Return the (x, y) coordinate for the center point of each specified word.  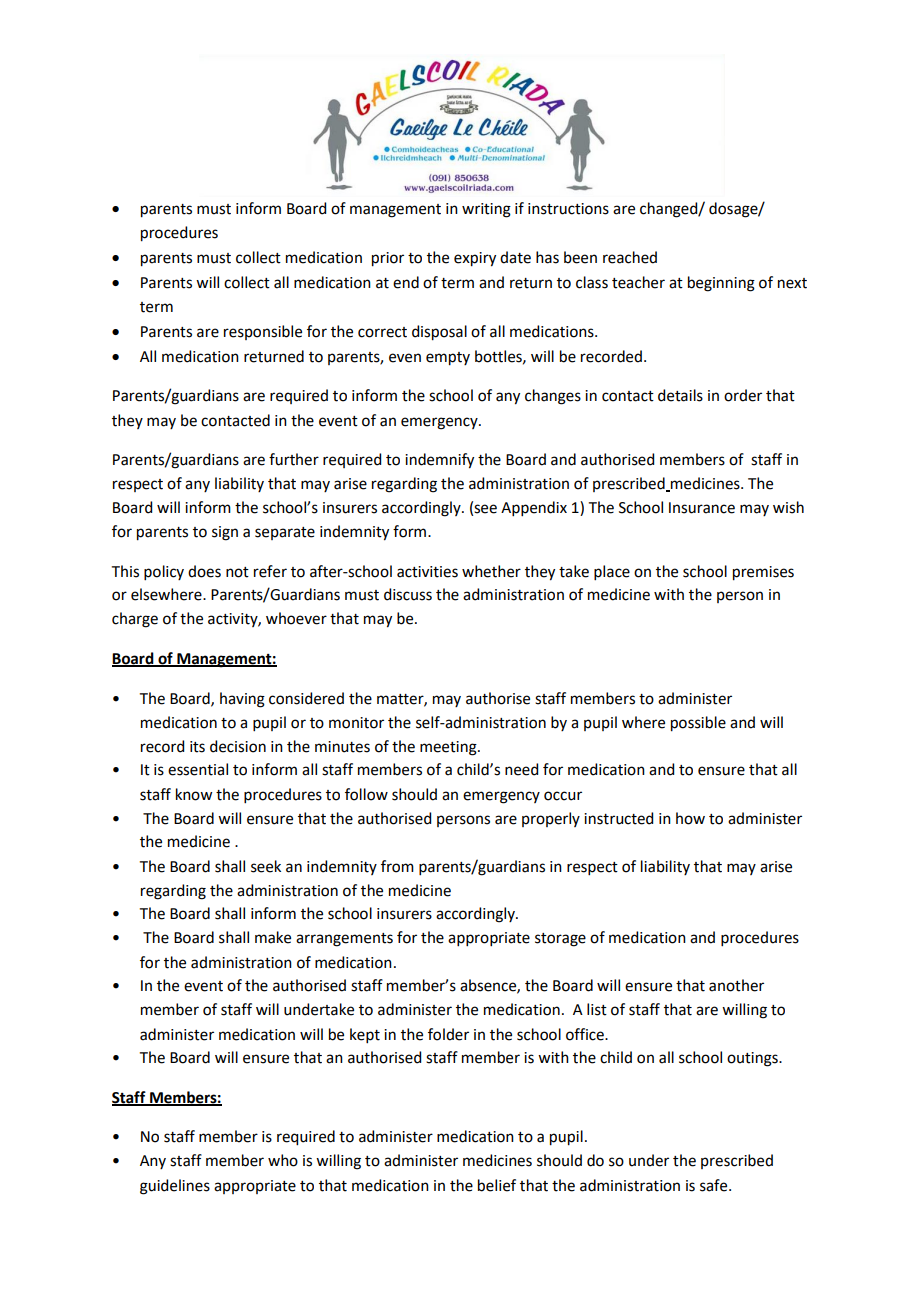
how (690, 818)
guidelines (175, 1187)
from (397, 866)
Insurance (702, 508)
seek (266, 866)
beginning (721, 284)
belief (497, 1185)
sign (225, 533)
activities (427, 572)
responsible (263, 332)
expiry (475, 259)
